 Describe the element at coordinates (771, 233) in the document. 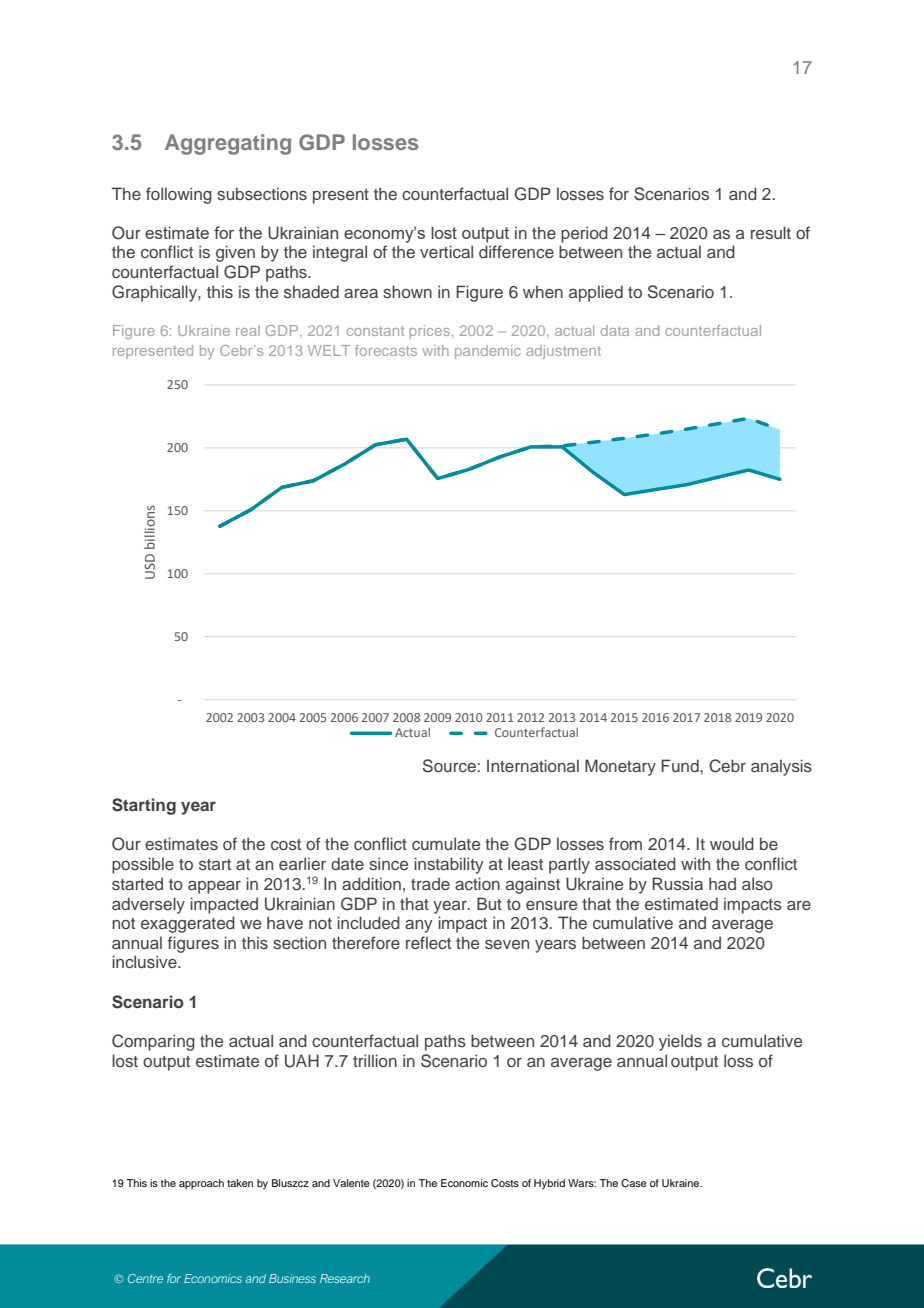

I see `result` at that location.
